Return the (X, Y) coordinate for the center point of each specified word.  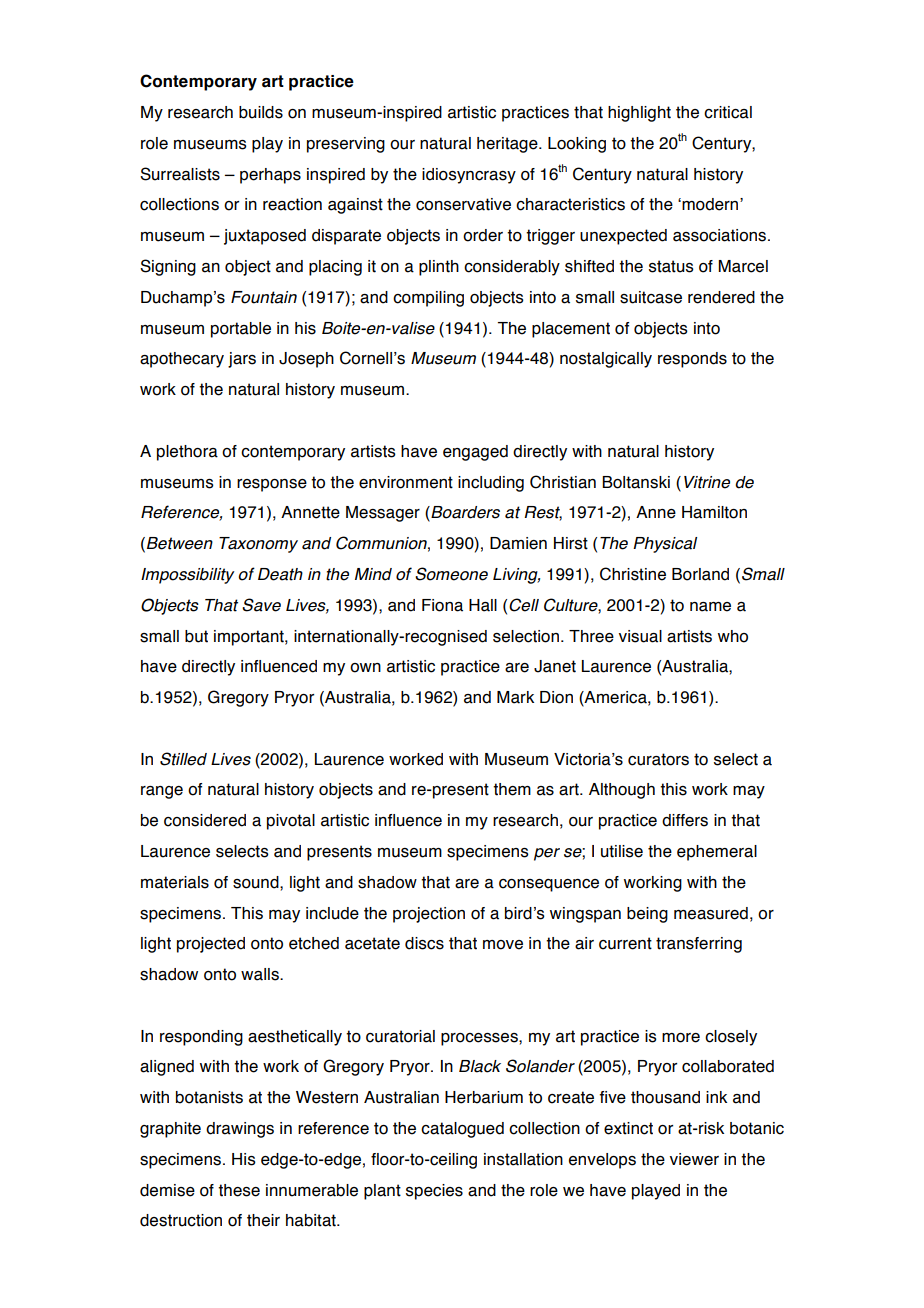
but (196, 636)
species (434, 1192)
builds (261, 112)
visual (640, 636)
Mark (515, 697)
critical (728, 112)
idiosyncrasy (469, 176)
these (239, 1190)
